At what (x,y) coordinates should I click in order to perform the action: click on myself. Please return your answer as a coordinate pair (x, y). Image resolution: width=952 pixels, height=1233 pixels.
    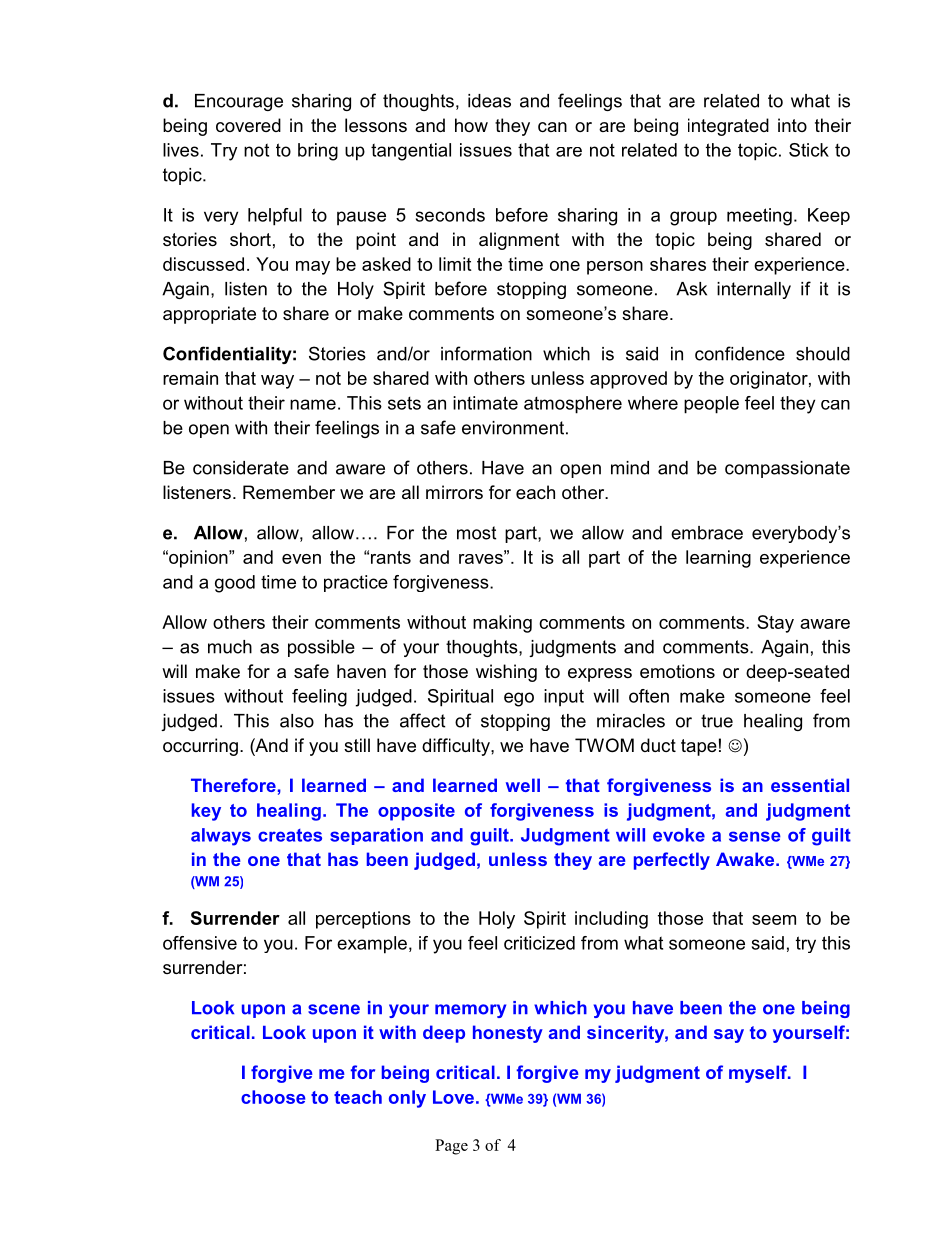
    Looking at the image, I should click on (759, 1074).
